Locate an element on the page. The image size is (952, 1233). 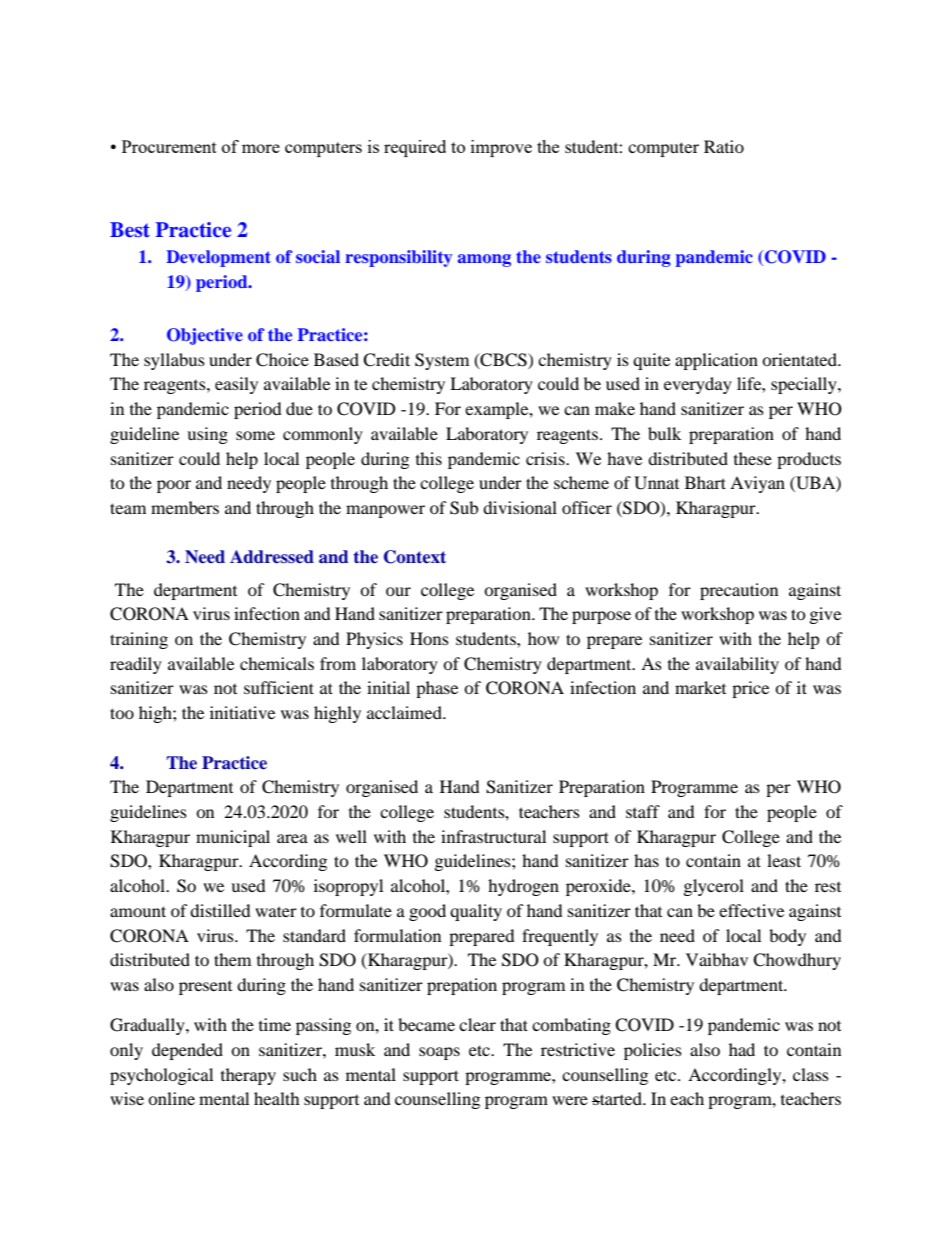
application is located at coordinates (716, 361).
